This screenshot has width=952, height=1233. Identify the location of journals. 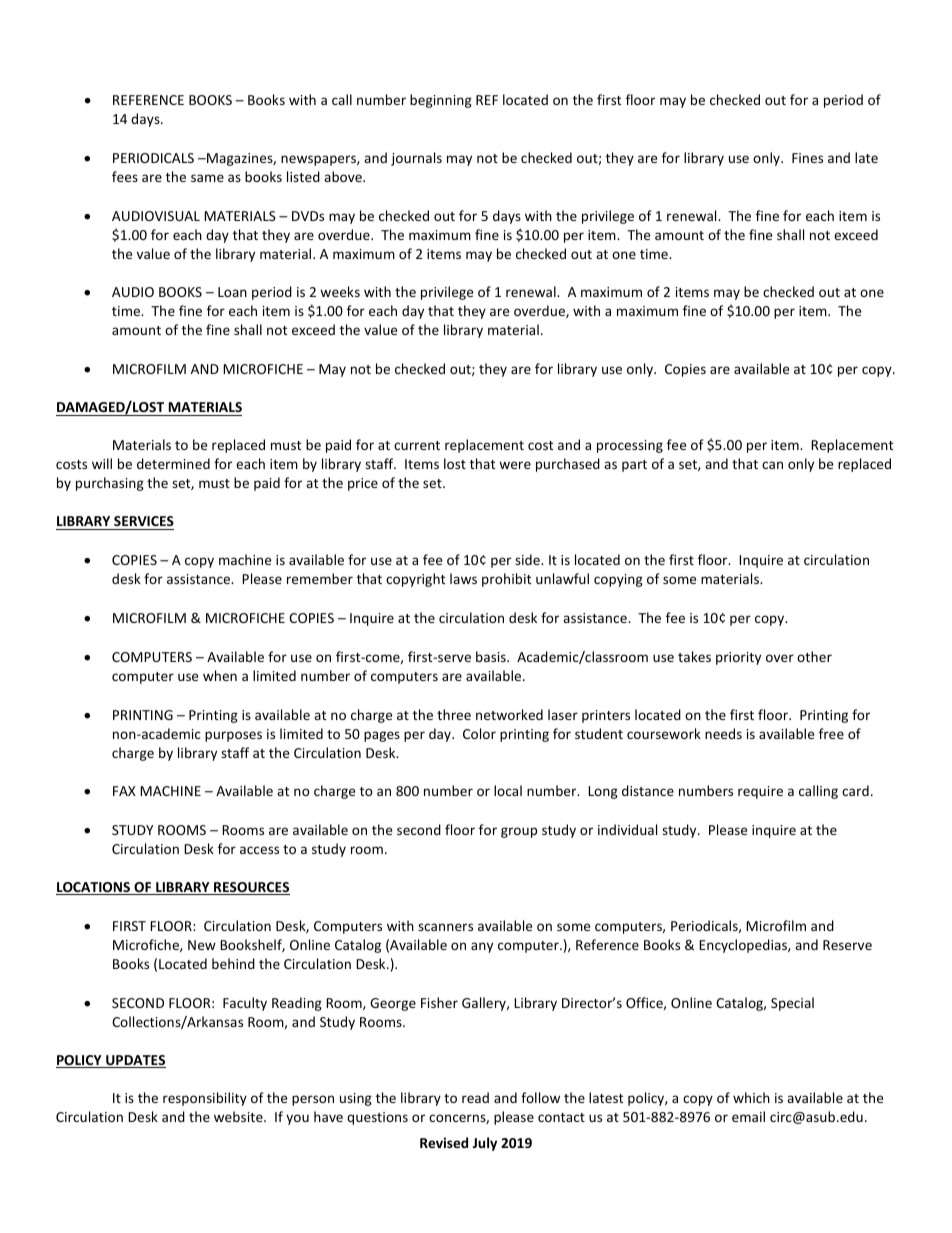
(416, 159).
